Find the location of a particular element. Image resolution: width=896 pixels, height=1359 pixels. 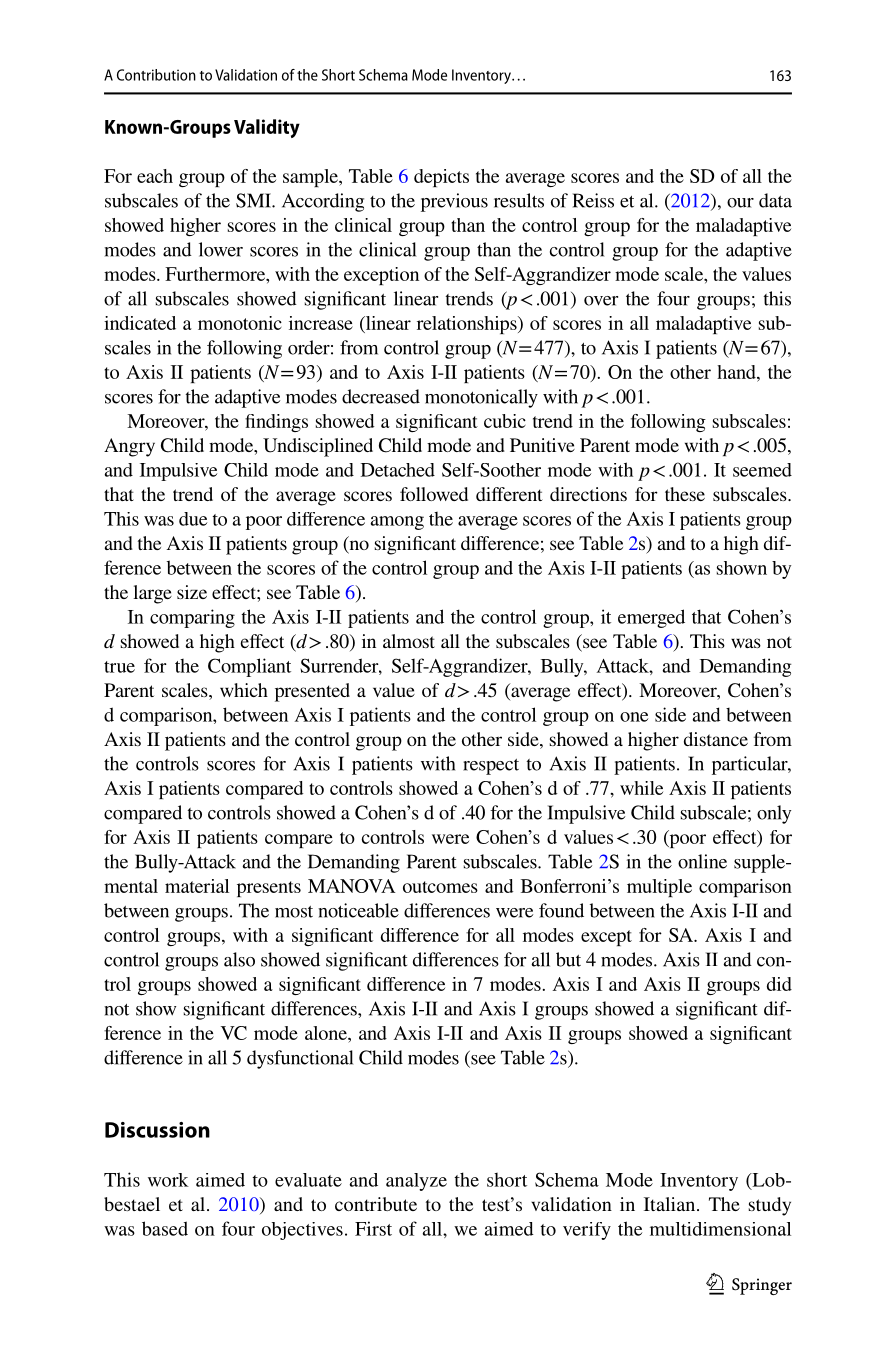

depicts is located at coordinates (441, 178).
